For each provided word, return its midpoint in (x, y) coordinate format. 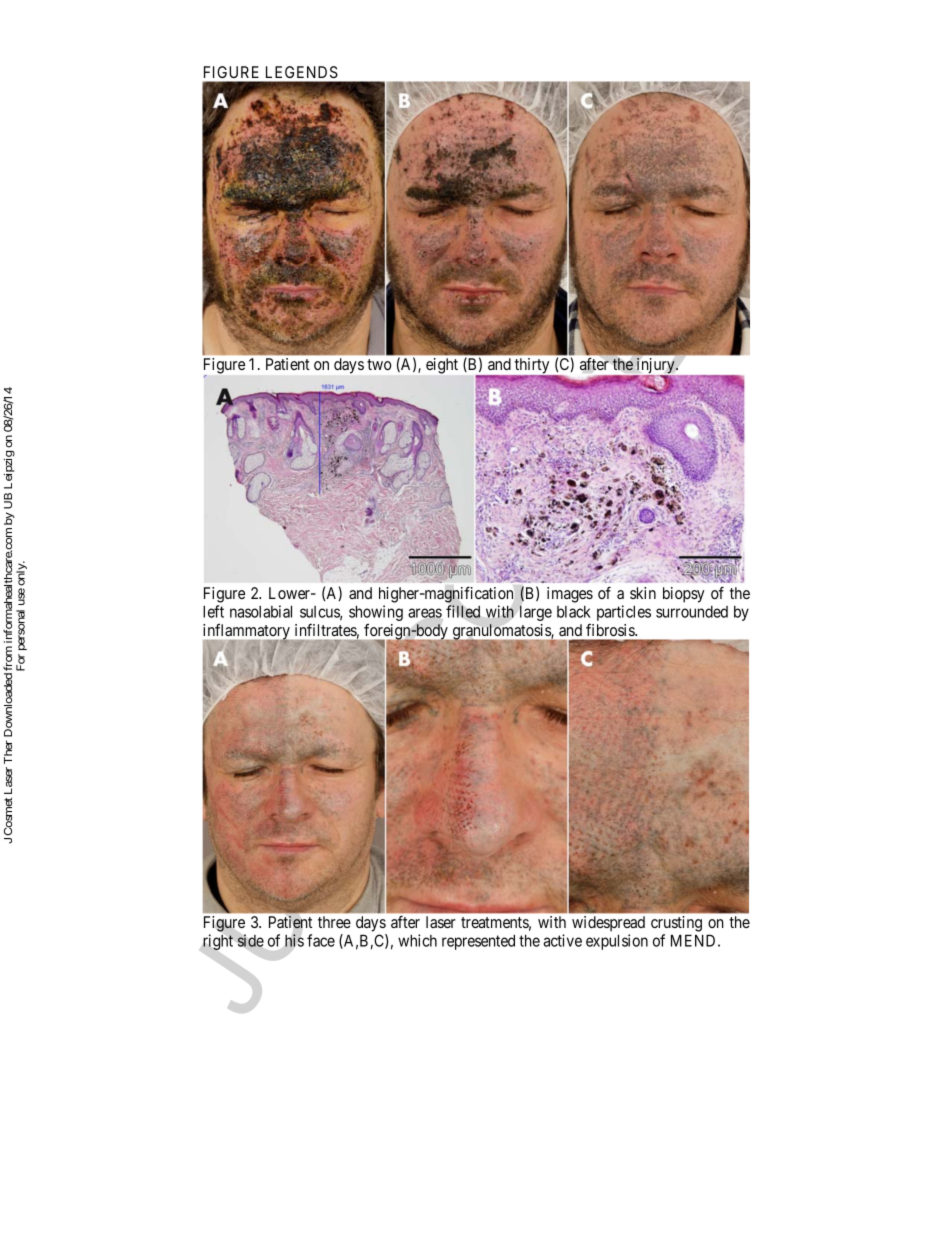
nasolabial (261, 611)
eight (442, 366)
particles (624, 613)
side (251, 940)
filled (463, 611)
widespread (608, 924)
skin (643, 593)
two (379, 364)
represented (478, 942)
